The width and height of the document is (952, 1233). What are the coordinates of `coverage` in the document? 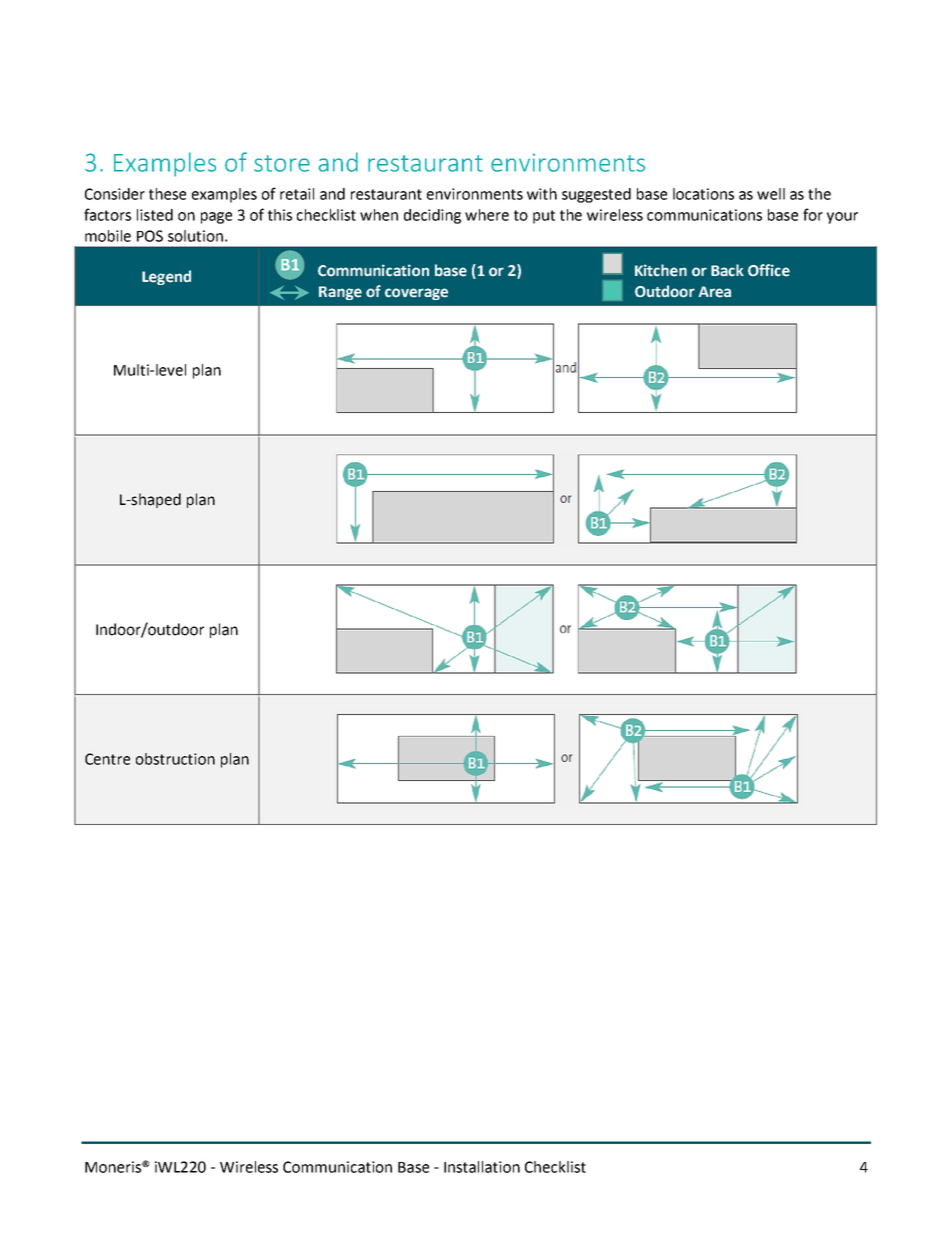 It's located at (416, 294).
